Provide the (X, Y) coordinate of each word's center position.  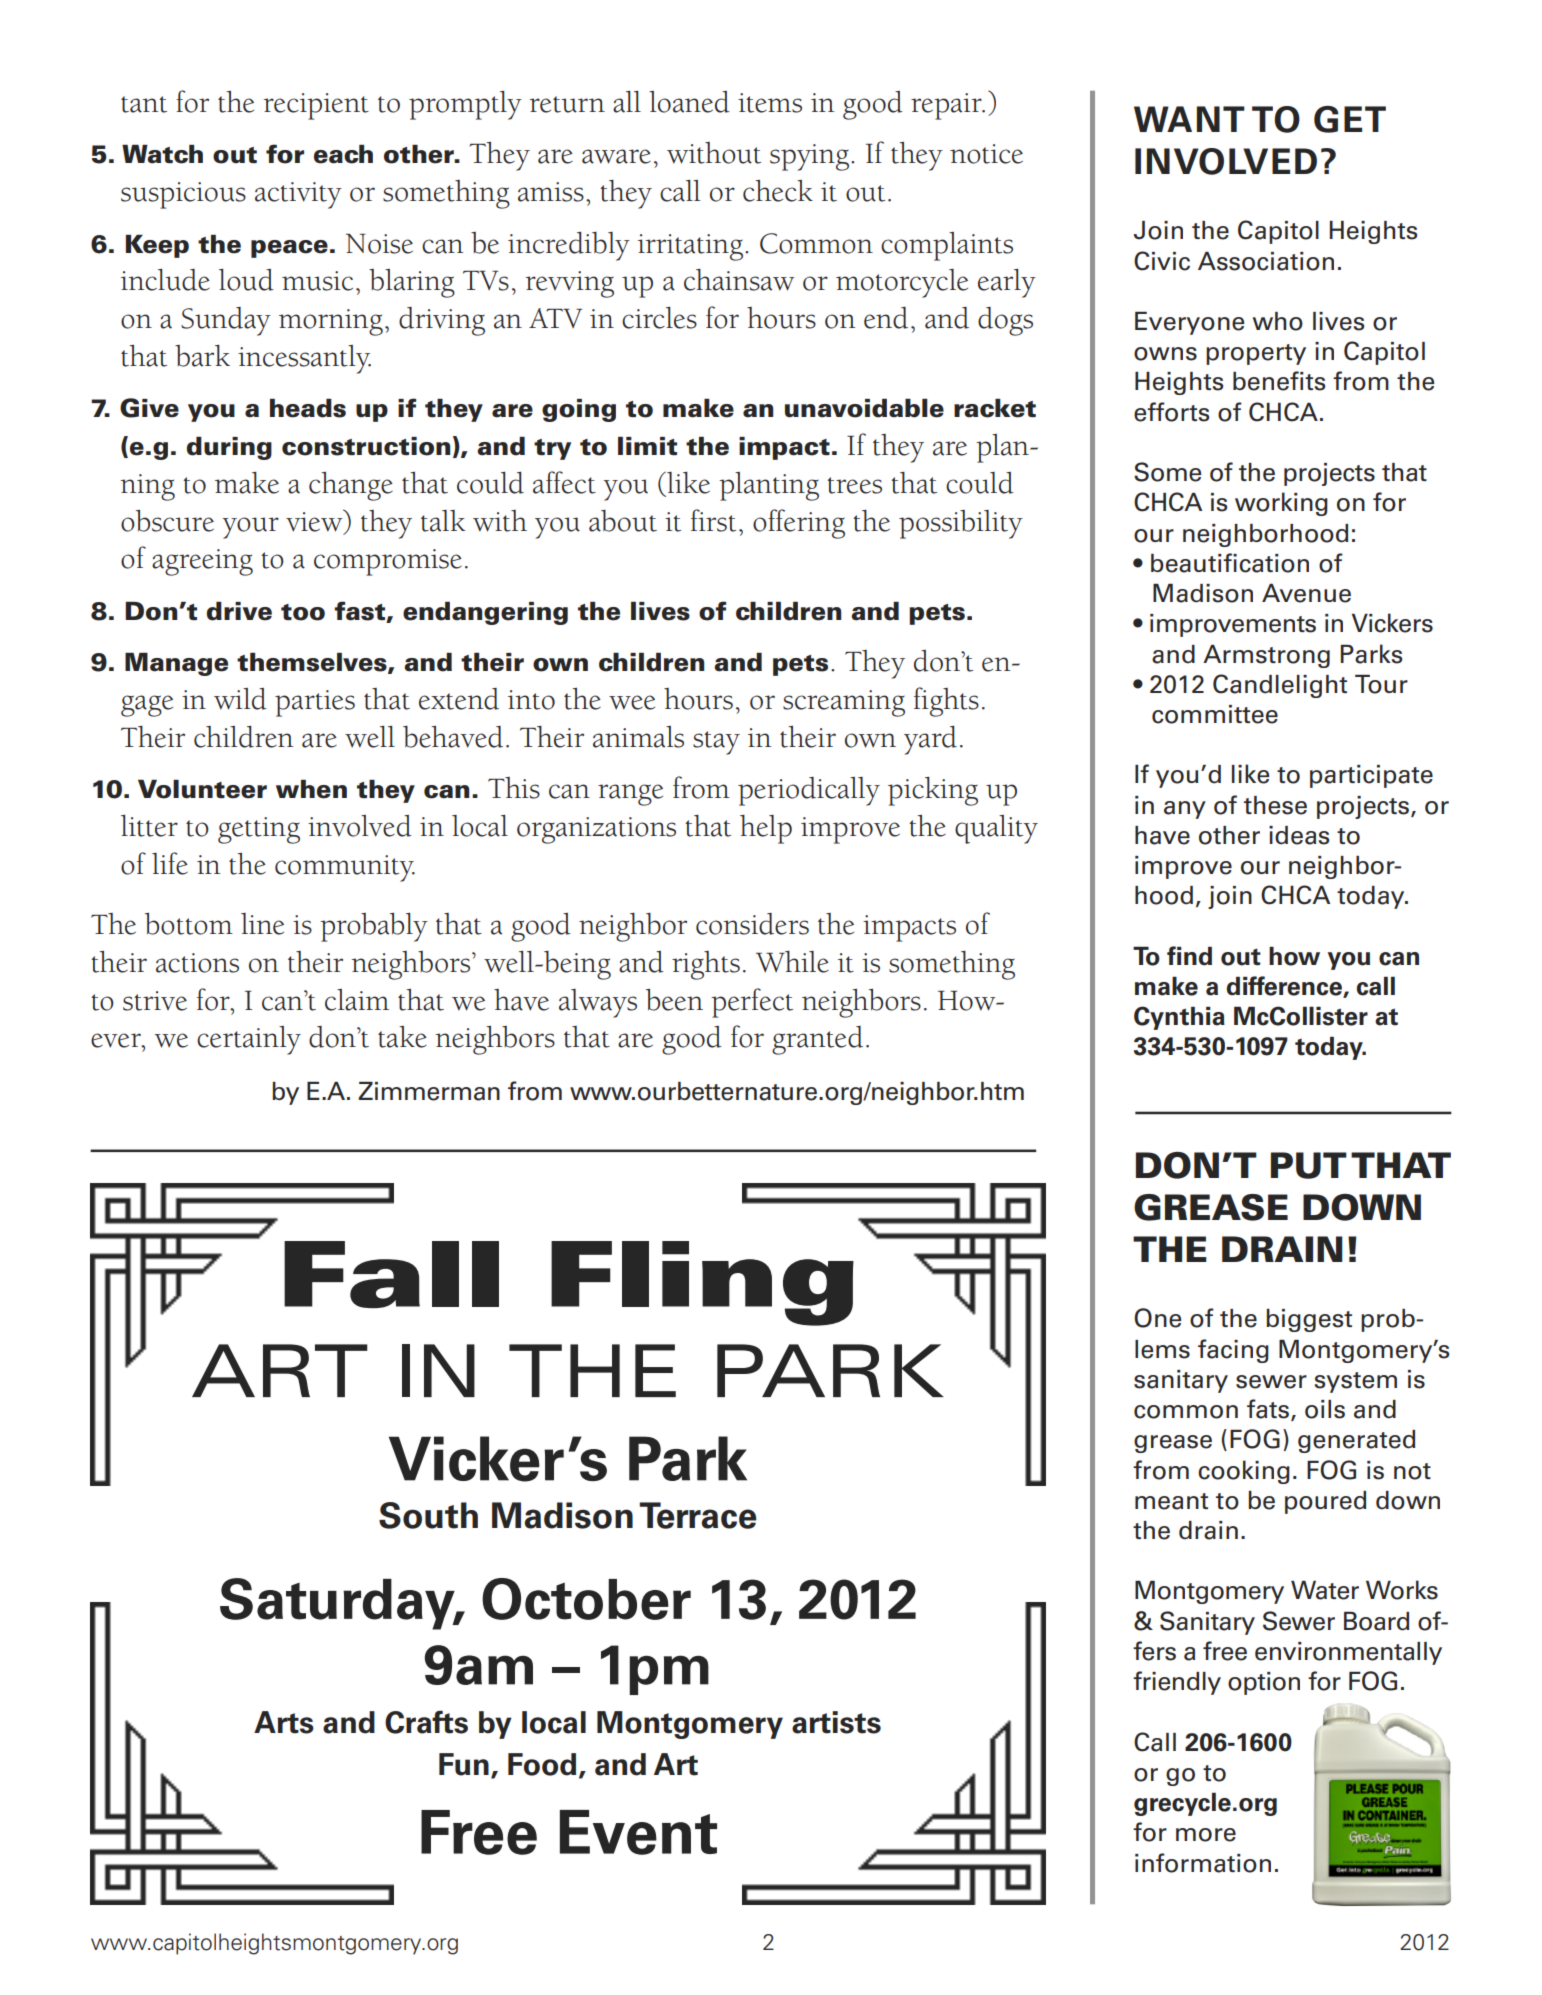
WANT (1189, 119)
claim (357, 1000)
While (792, 962)
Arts (284, 1722)
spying (811, 157)
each (343, 154)
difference (1285, 987)
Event (638, 1832)
